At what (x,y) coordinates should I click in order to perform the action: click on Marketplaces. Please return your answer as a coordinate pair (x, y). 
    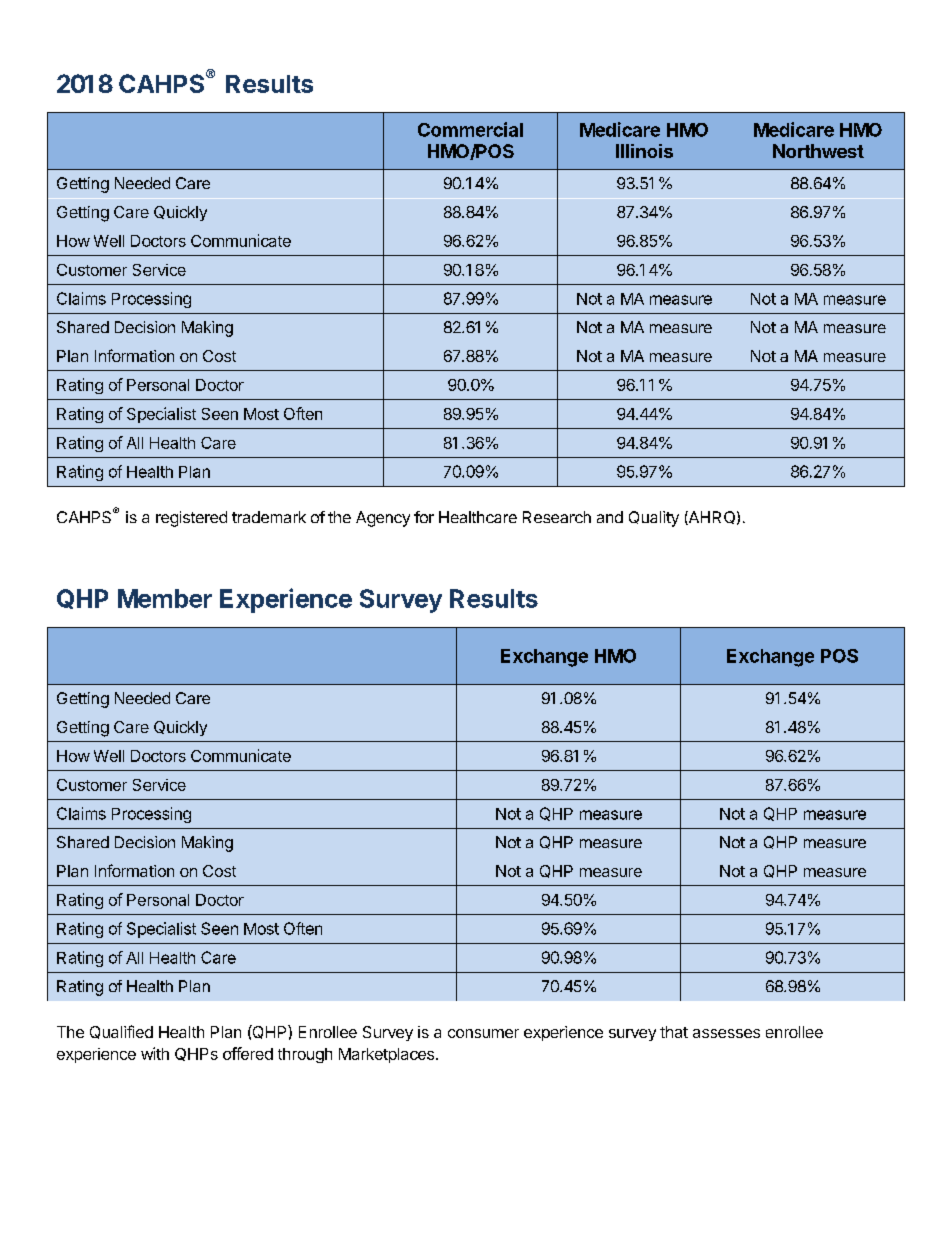
    Looking at the image, I should click on (386, 1055).
